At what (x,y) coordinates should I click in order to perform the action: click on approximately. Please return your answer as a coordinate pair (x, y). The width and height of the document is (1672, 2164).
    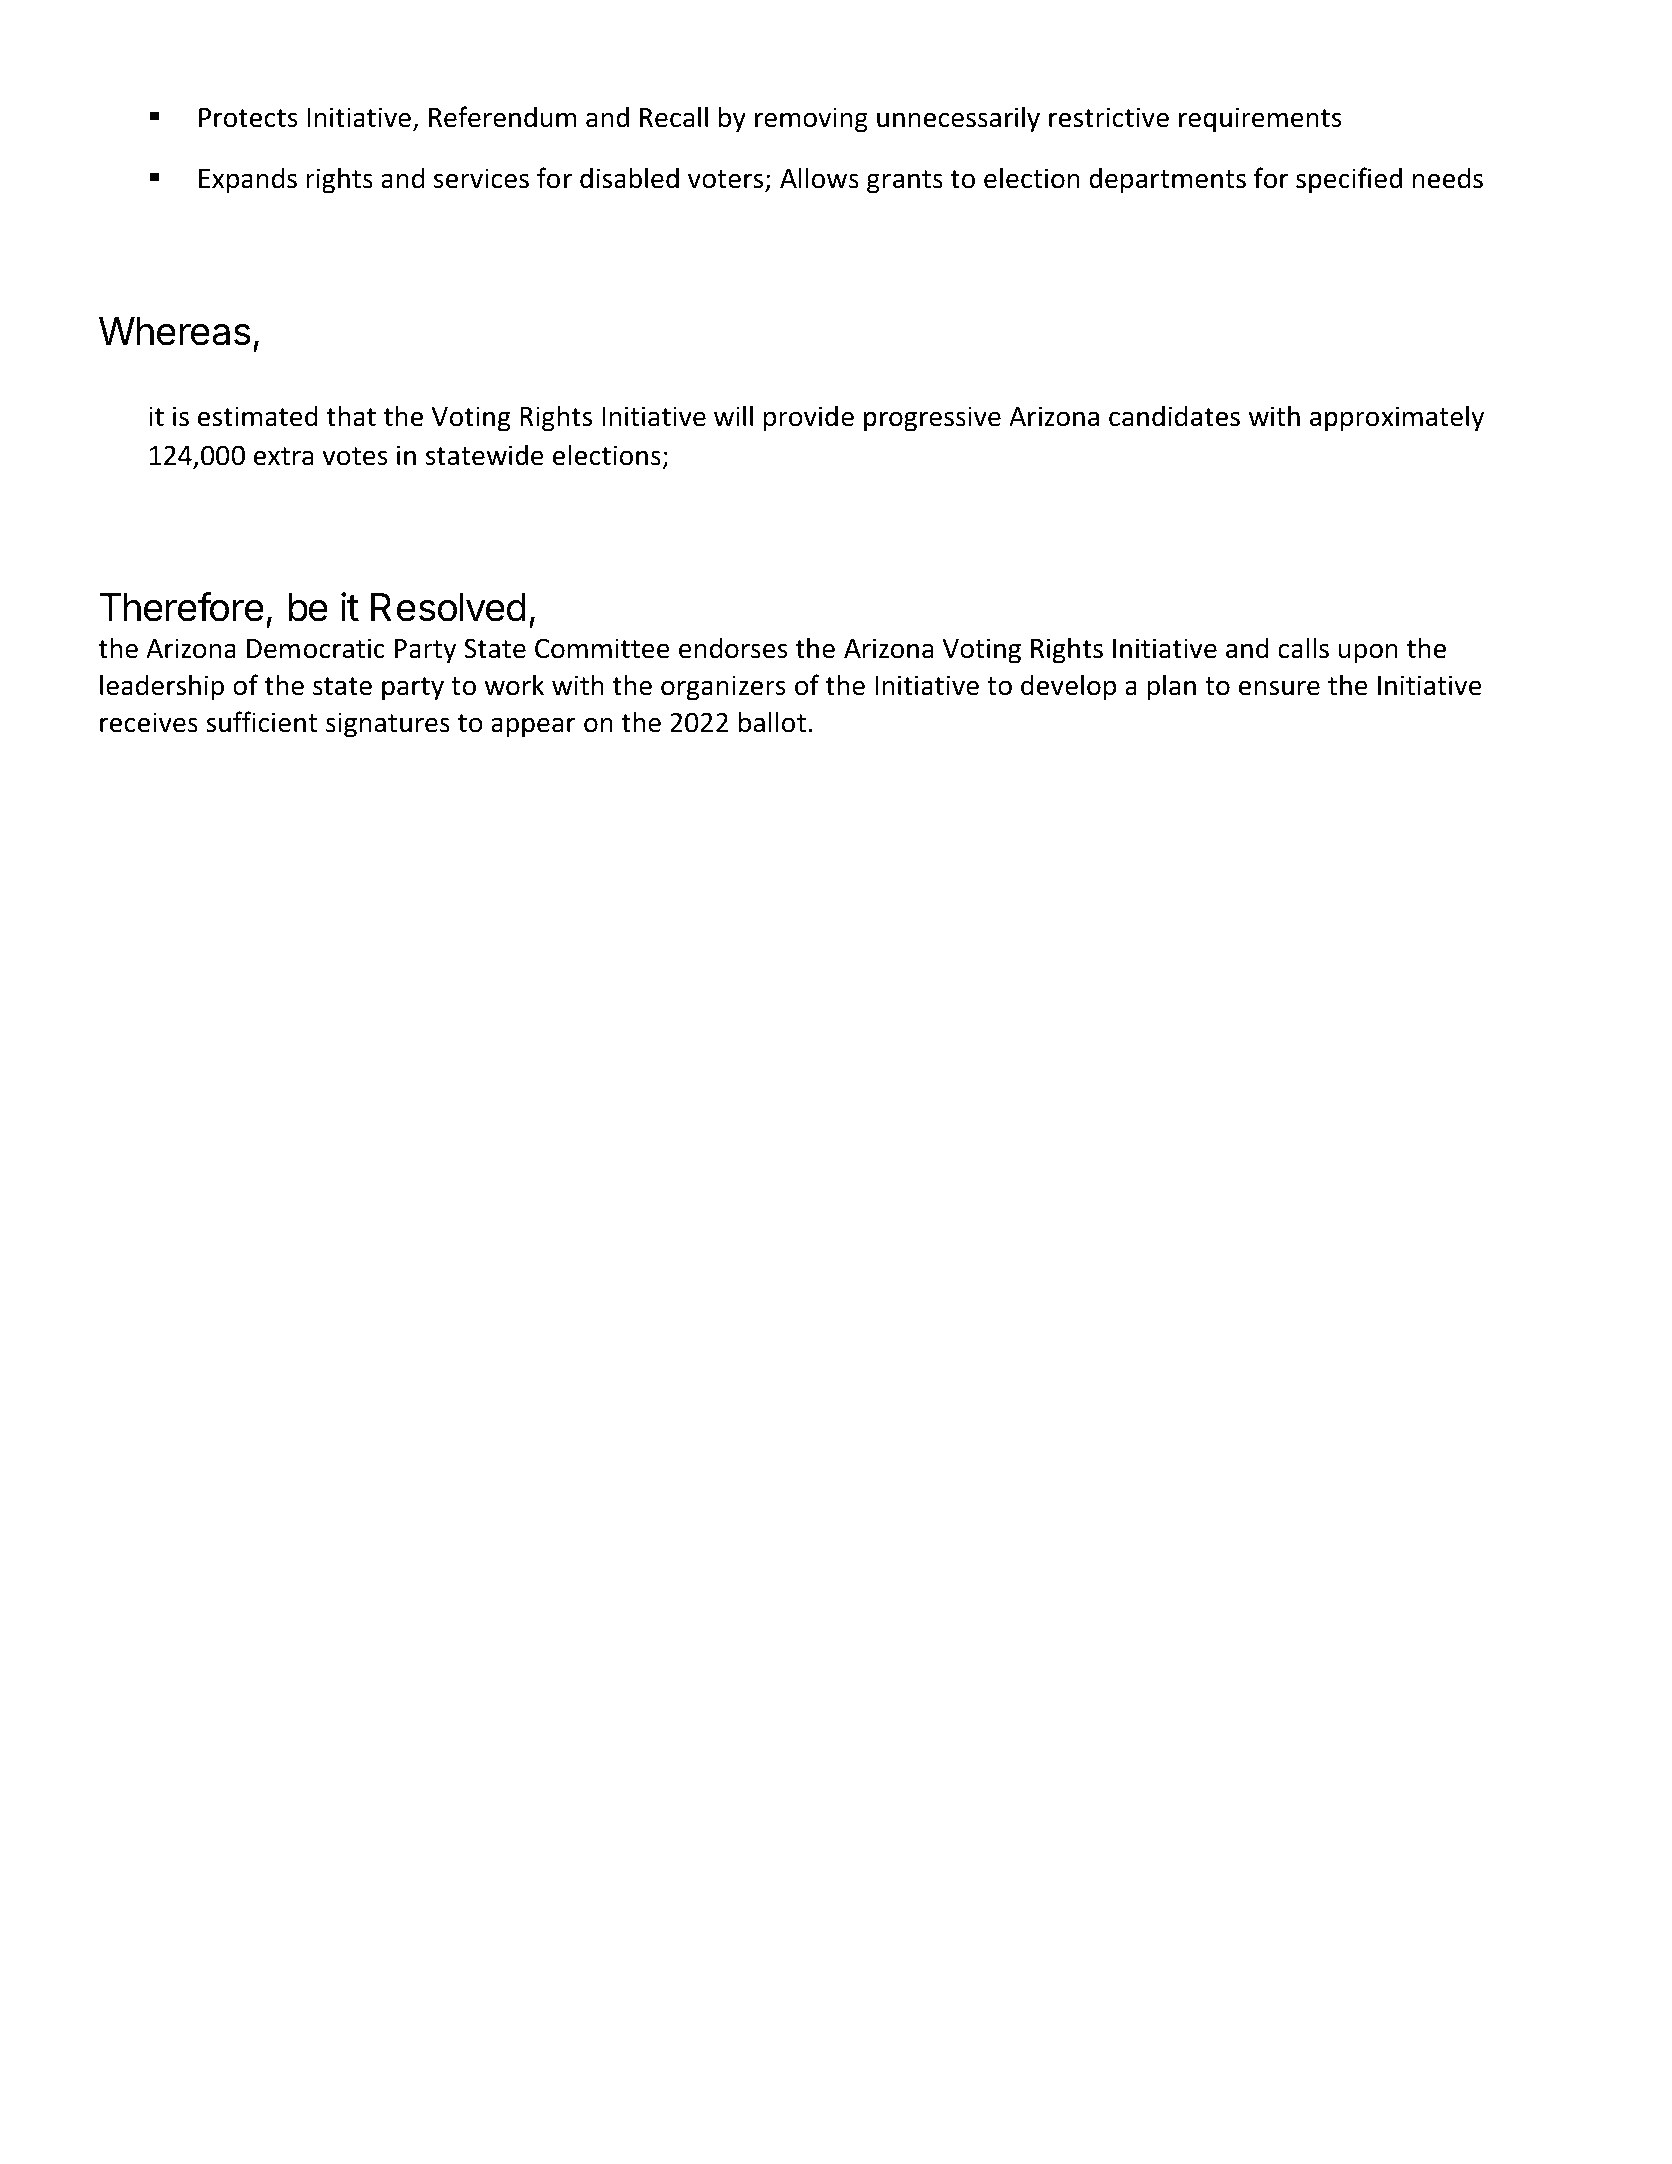
    Looking at the image, I should click on (1397, 418).
